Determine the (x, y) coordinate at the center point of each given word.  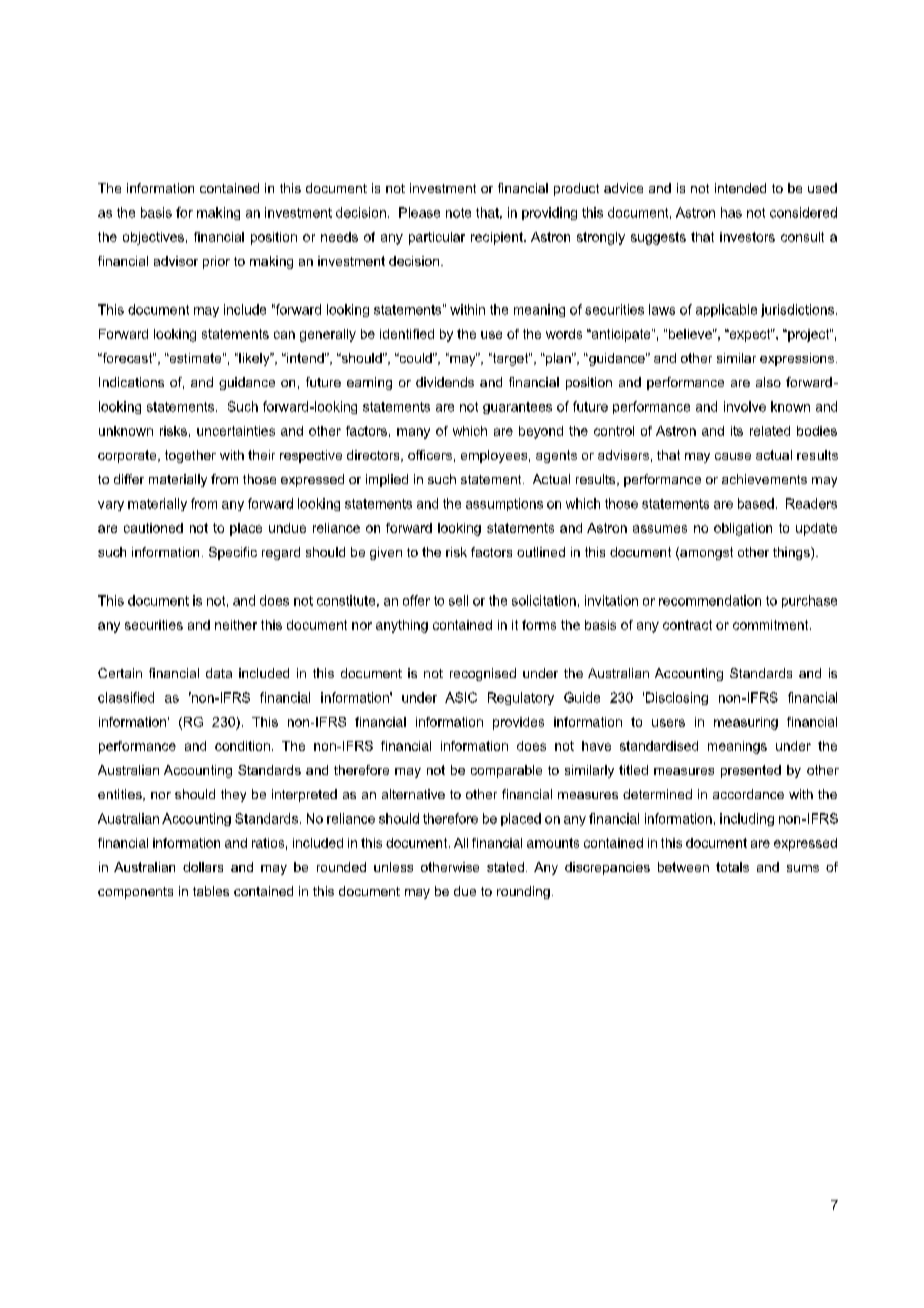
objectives (153, 238)
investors (747, 237)
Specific (233, 553)
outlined (541, 552)
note (458, 213)
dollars (203, 867)
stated (505, 867)
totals (732, 867)
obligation (743, 529)
